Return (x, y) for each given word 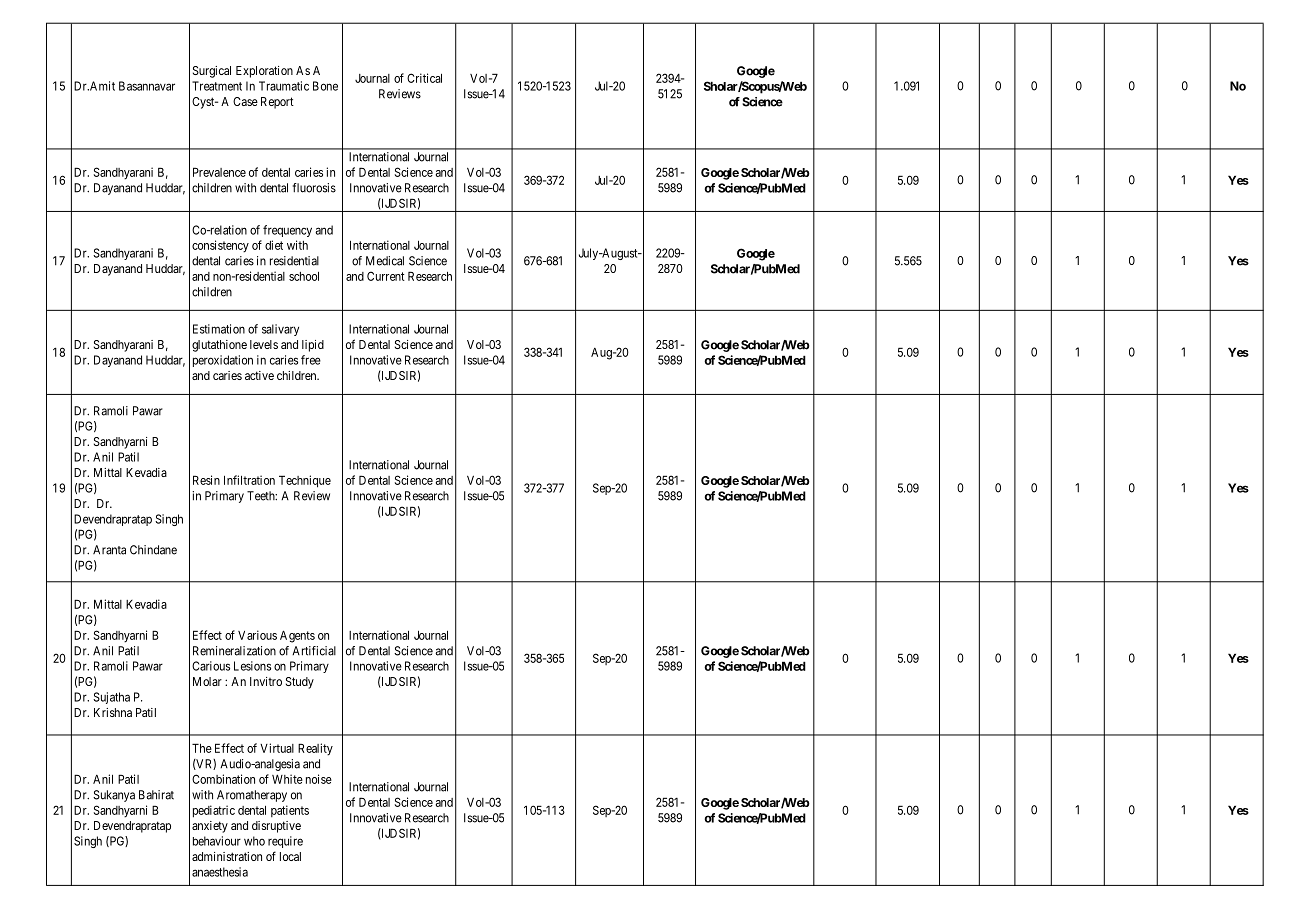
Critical (424, 78)
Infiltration (249, 480)
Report (277, 103)
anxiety (210, 827)
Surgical (212, 72)
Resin (206, 480)
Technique (305, 481)
